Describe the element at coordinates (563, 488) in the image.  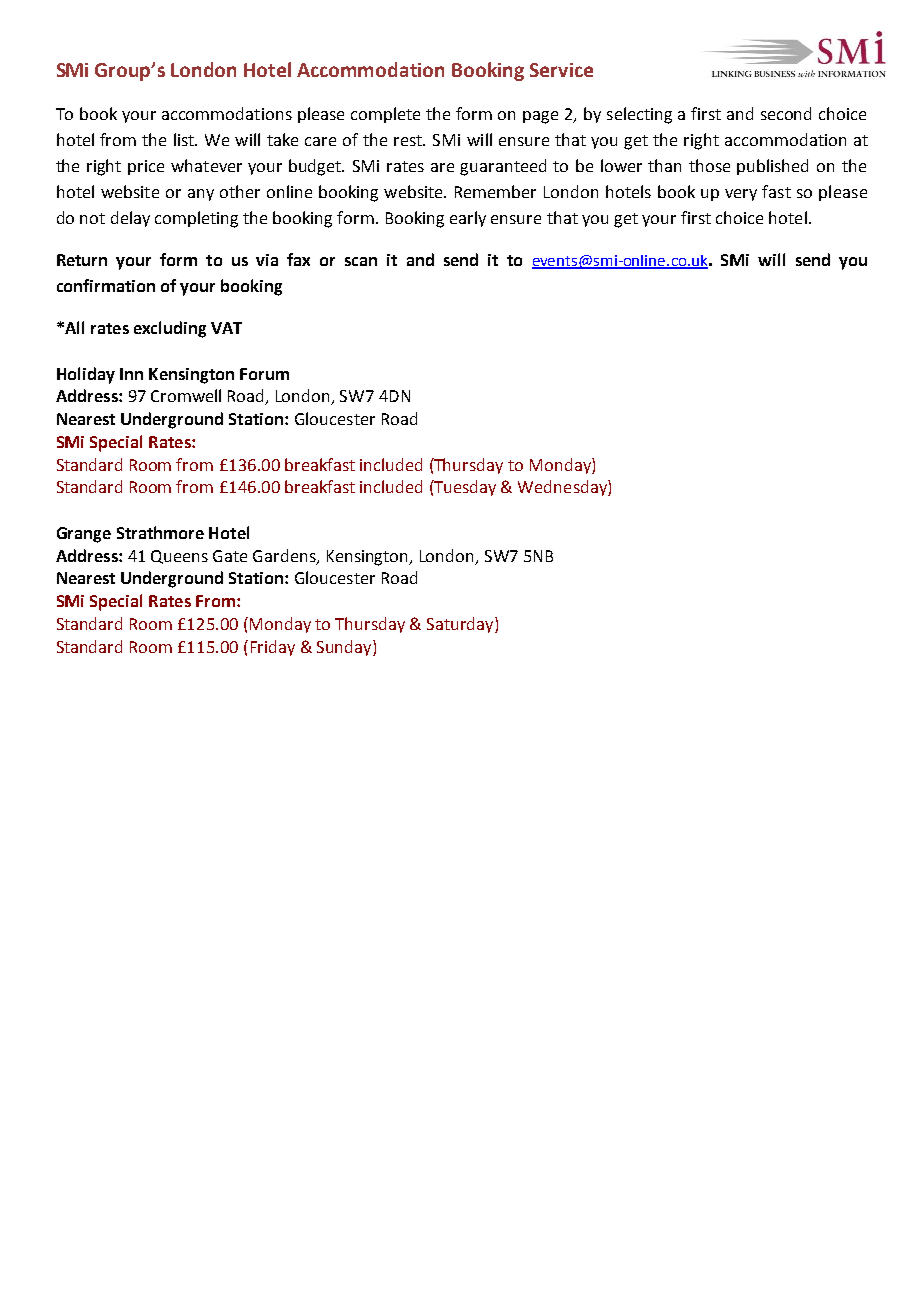
I see `Wednesday` at that location.
